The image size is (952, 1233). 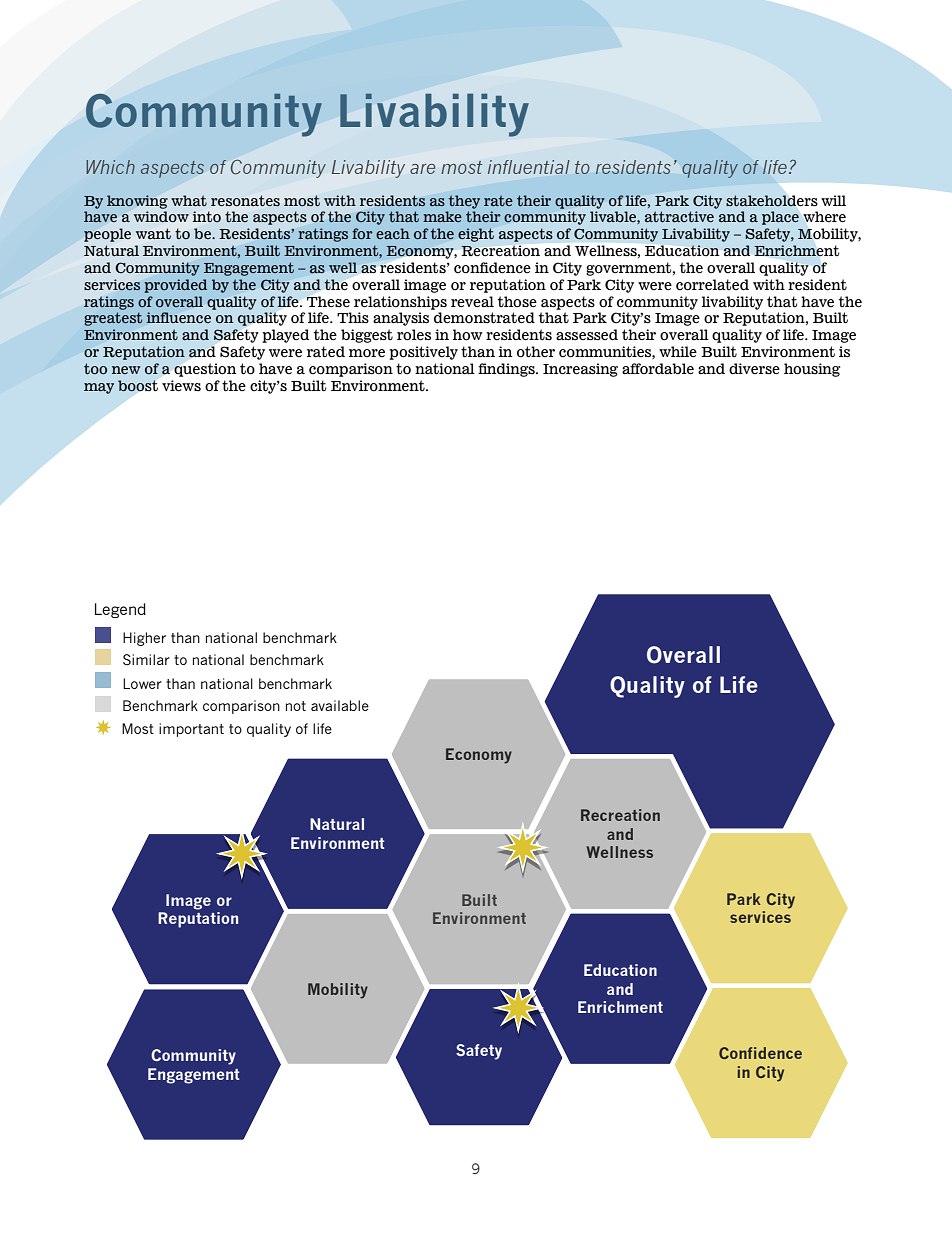 What do you see at coordinates (340, 705) in the screenshot?
I see `available` at bounding box center [340, 705].
